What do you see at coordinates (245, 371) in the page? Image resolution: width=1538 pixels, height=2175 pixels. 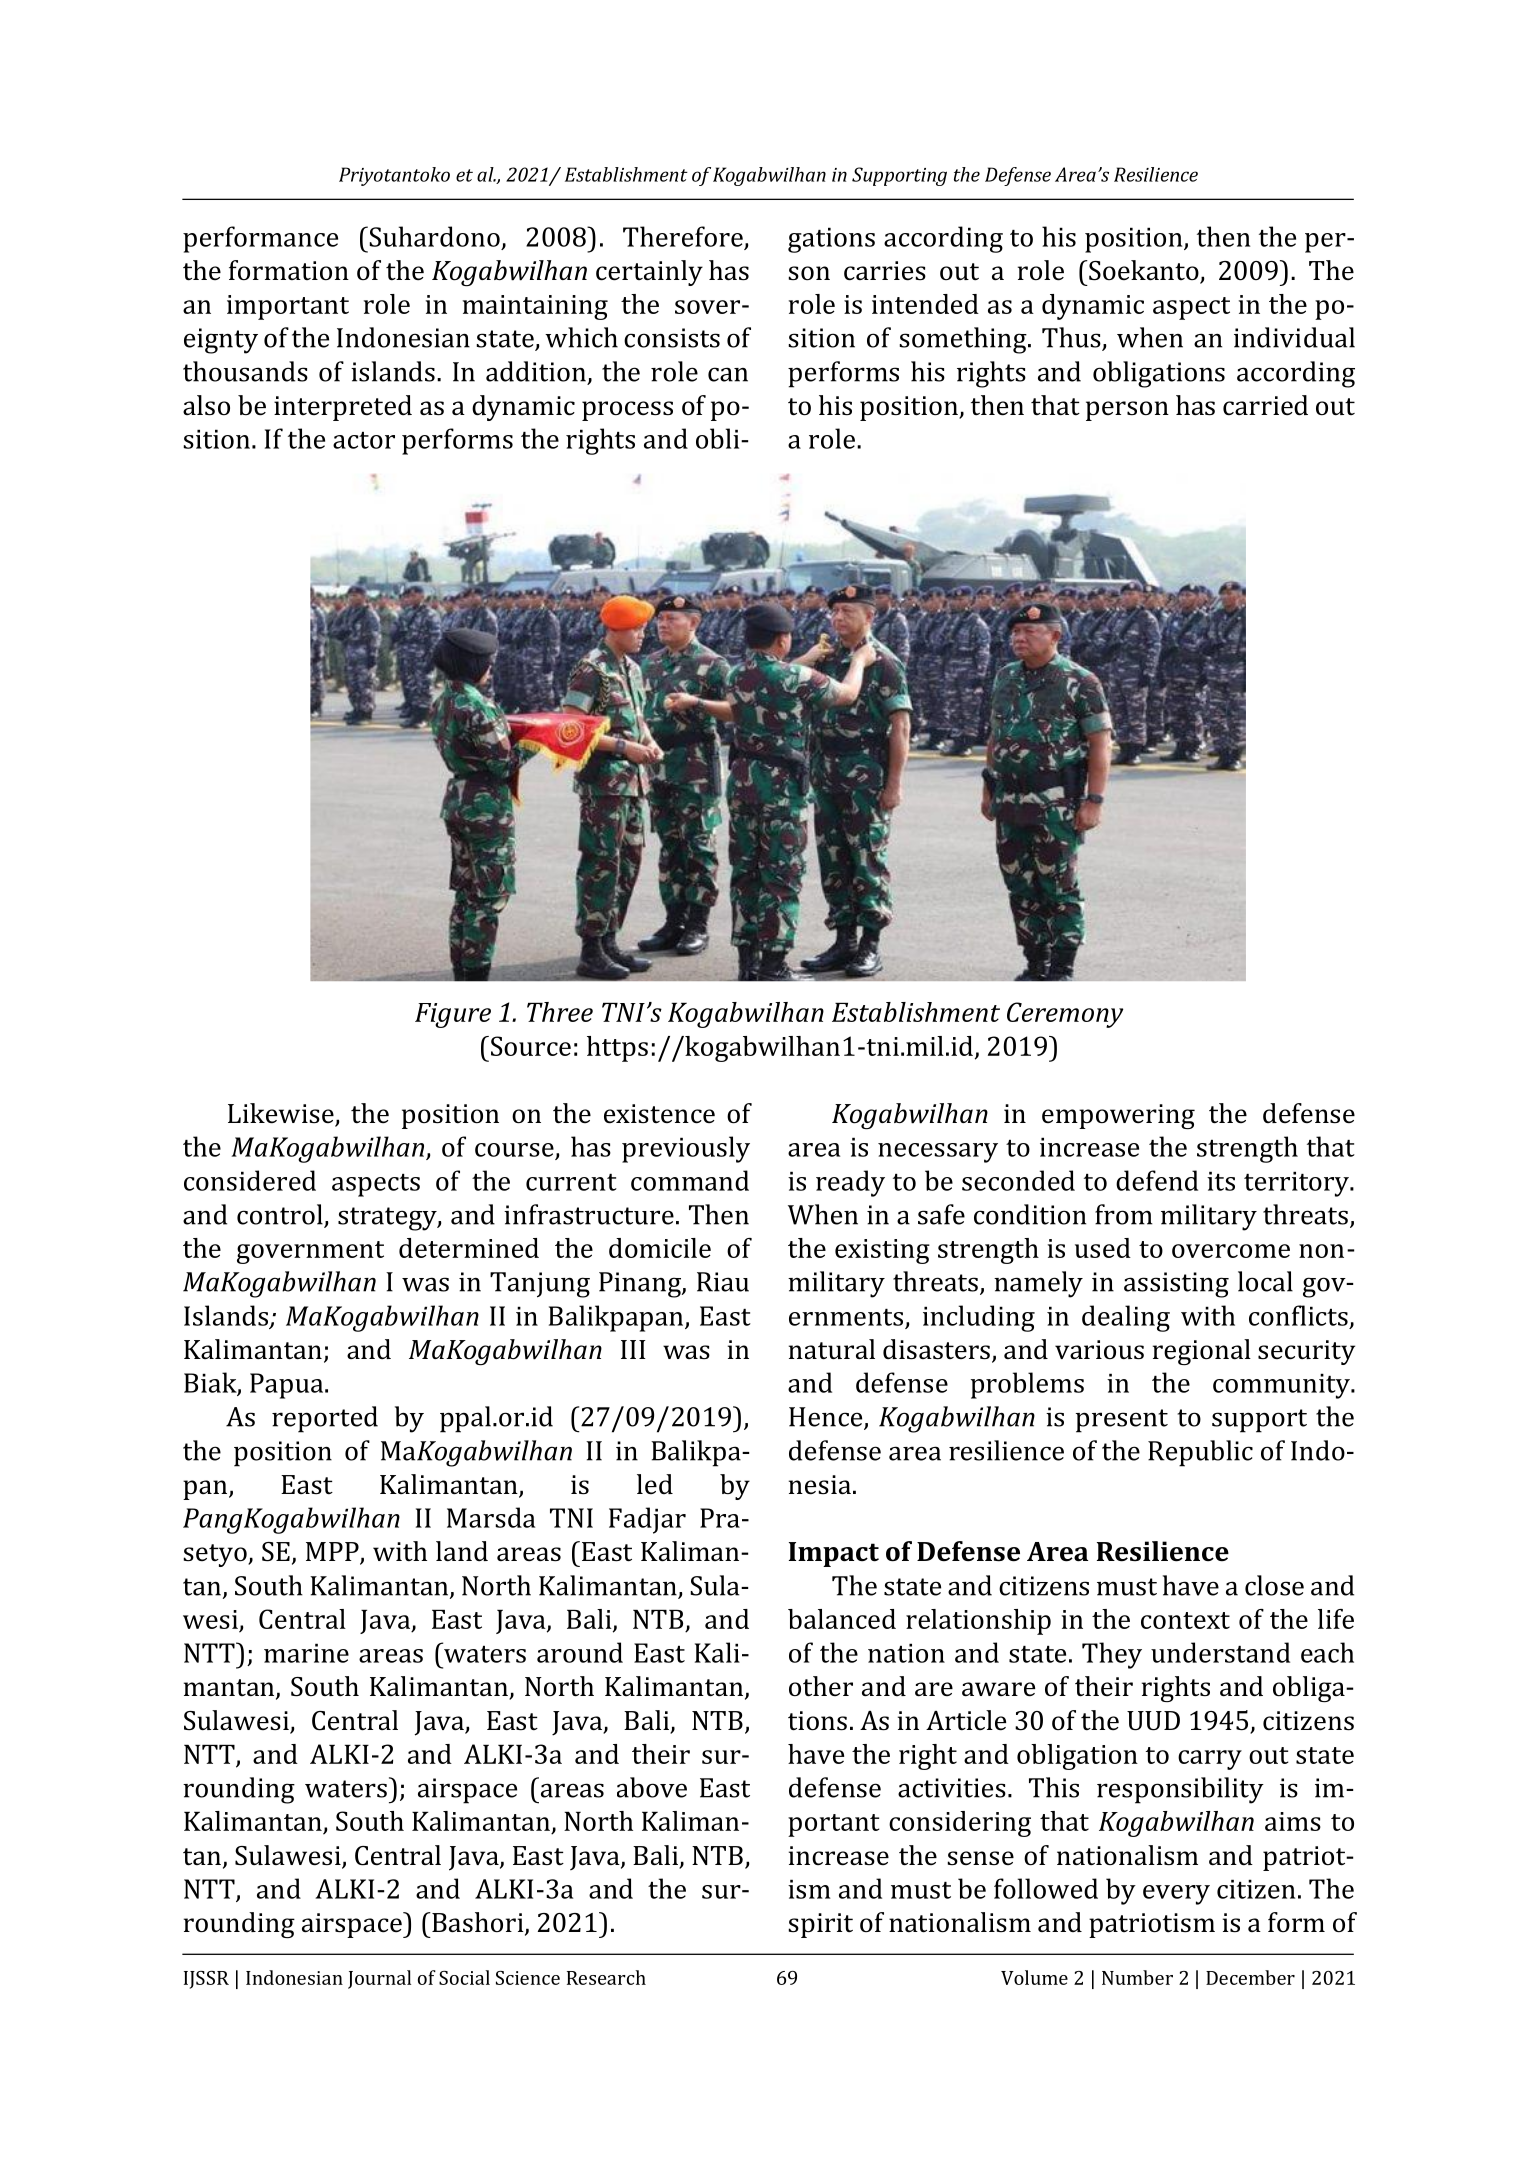 I see `thousands` at bounding box center [245, 371].
